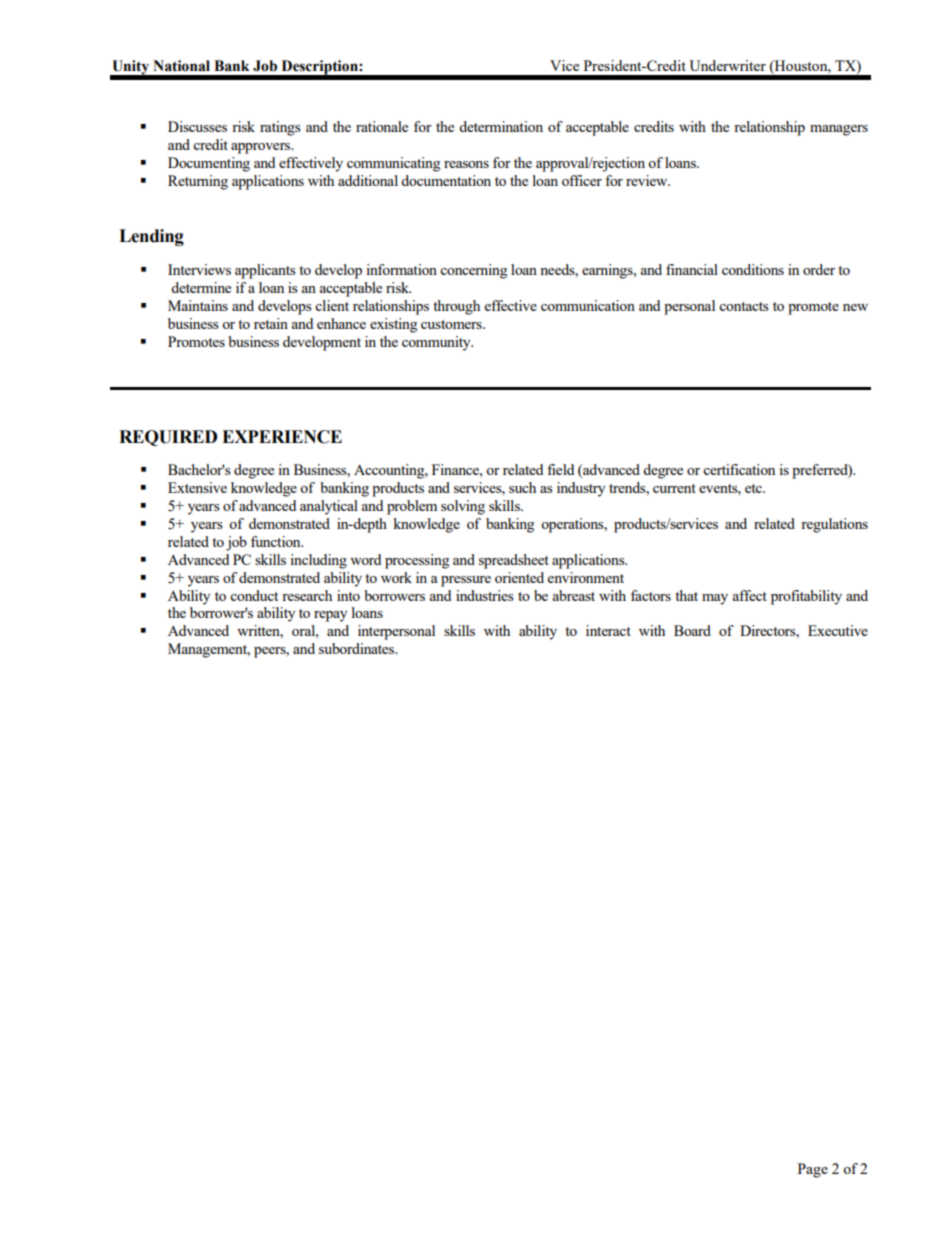  What do you see at coordinates (501, 126) in the screenshot?
I see `determination` at bounding box center [501, 126].
